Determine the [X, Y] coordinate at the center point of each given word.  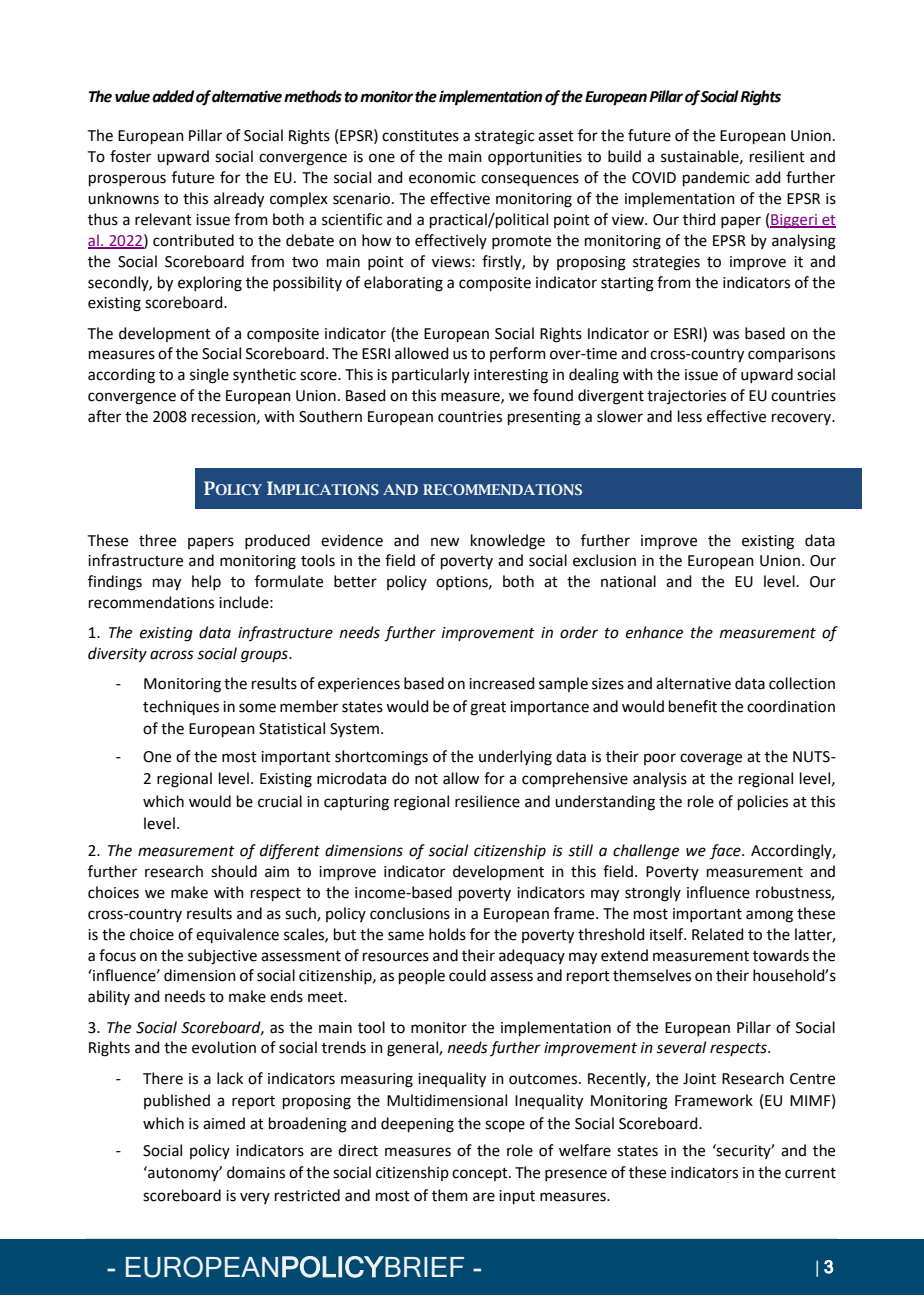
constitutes [420, 136]
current [810, 1173]
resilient [777, 156]
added [173, 96]
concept [481, 1174]
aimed [224, 1123]
